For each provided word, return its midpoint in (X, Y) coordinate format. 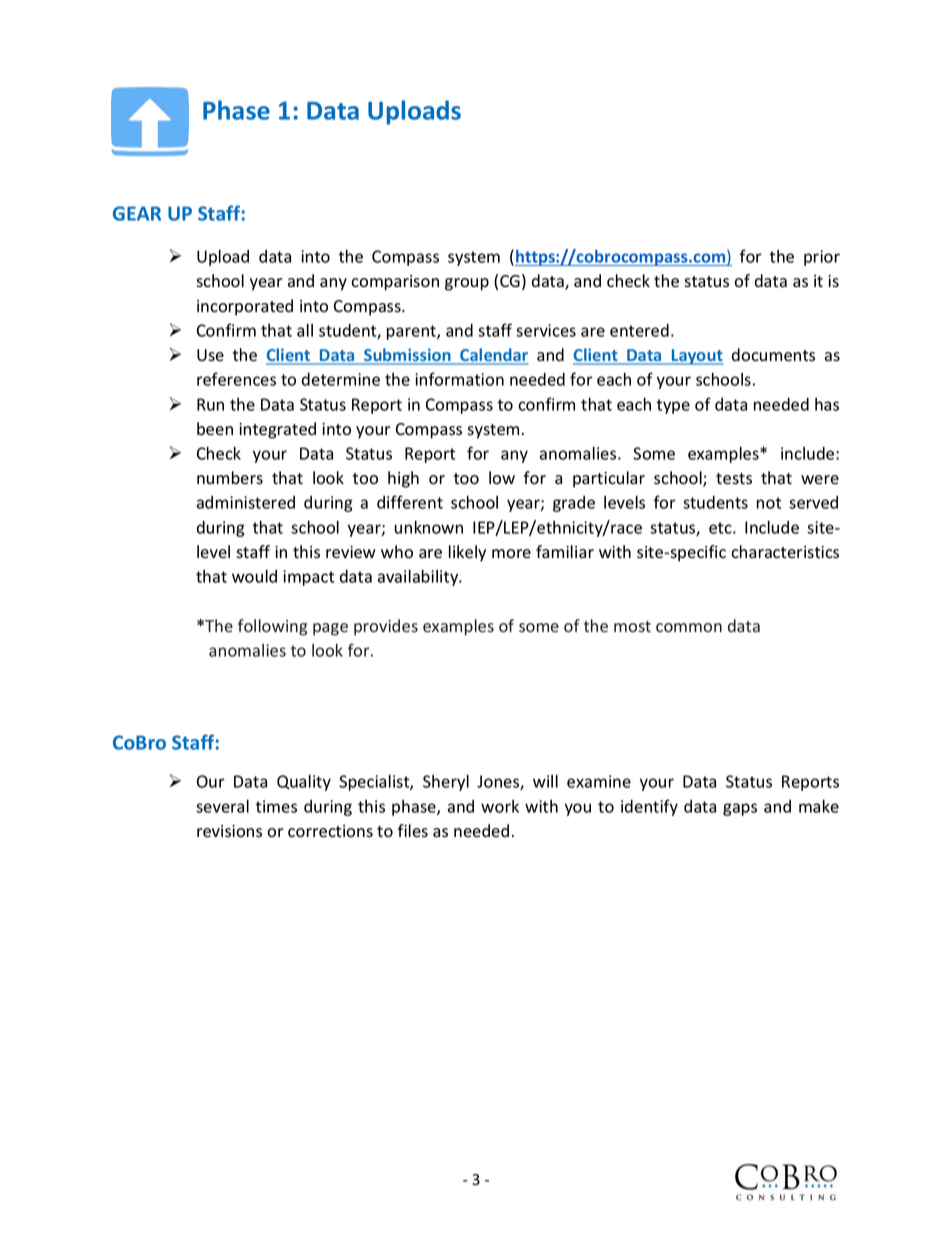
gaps (740, 809)
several (222, 806)
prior (822, 258)
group (467, 284)
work (500, 806)
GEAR (137, 213)
